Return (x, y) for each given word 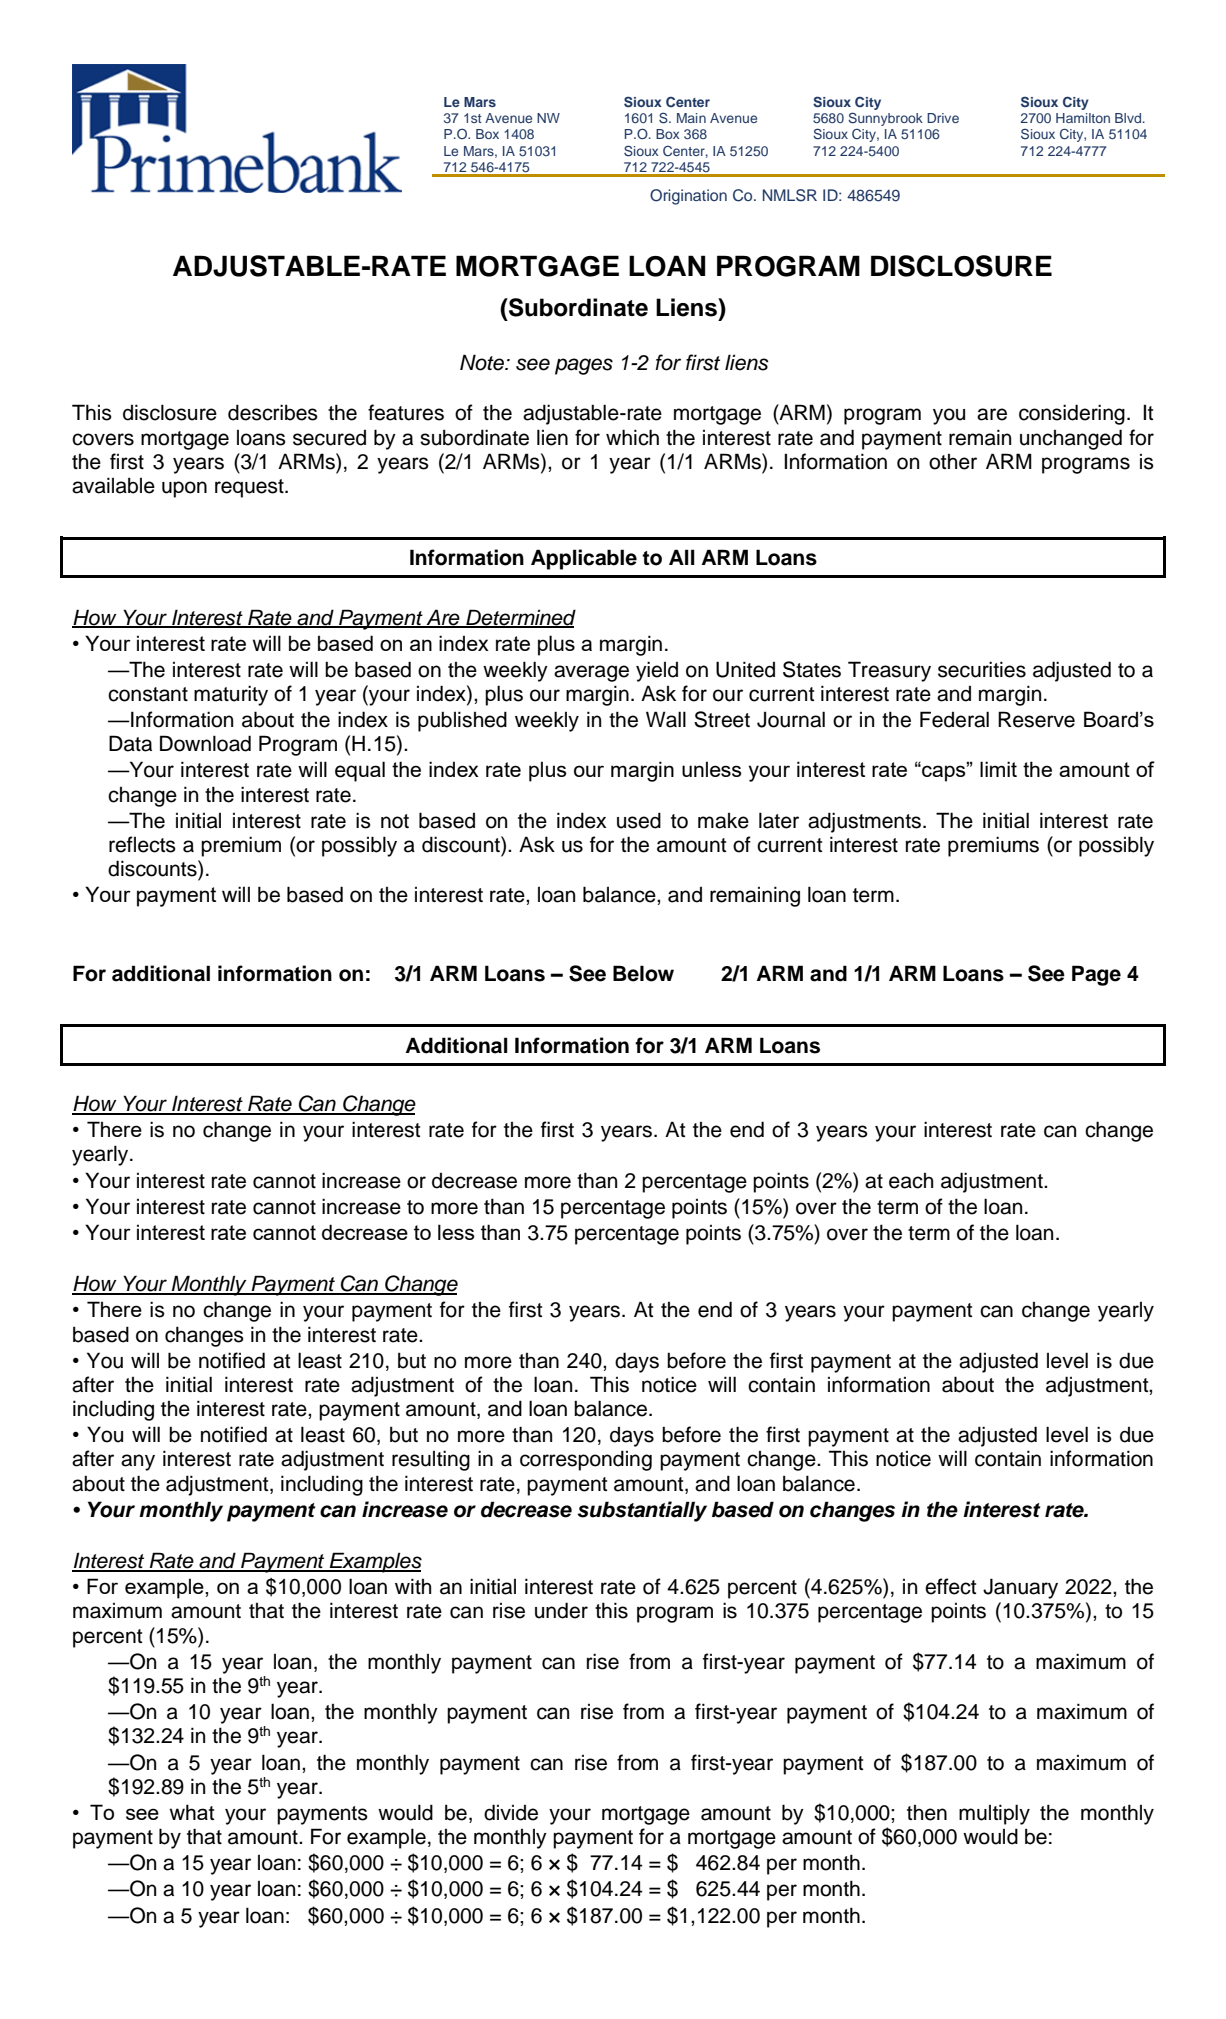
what (192, 1812)
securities (982, 669)
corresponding (586, 1460)
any (138, 1462)
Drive (943, 118)
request (250, 488)
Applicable (584, 559)
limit (998, 769)
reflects (142, 844)
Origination (688, 197)
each (911, 1181)
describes (273, 412)
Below (643, 973)
